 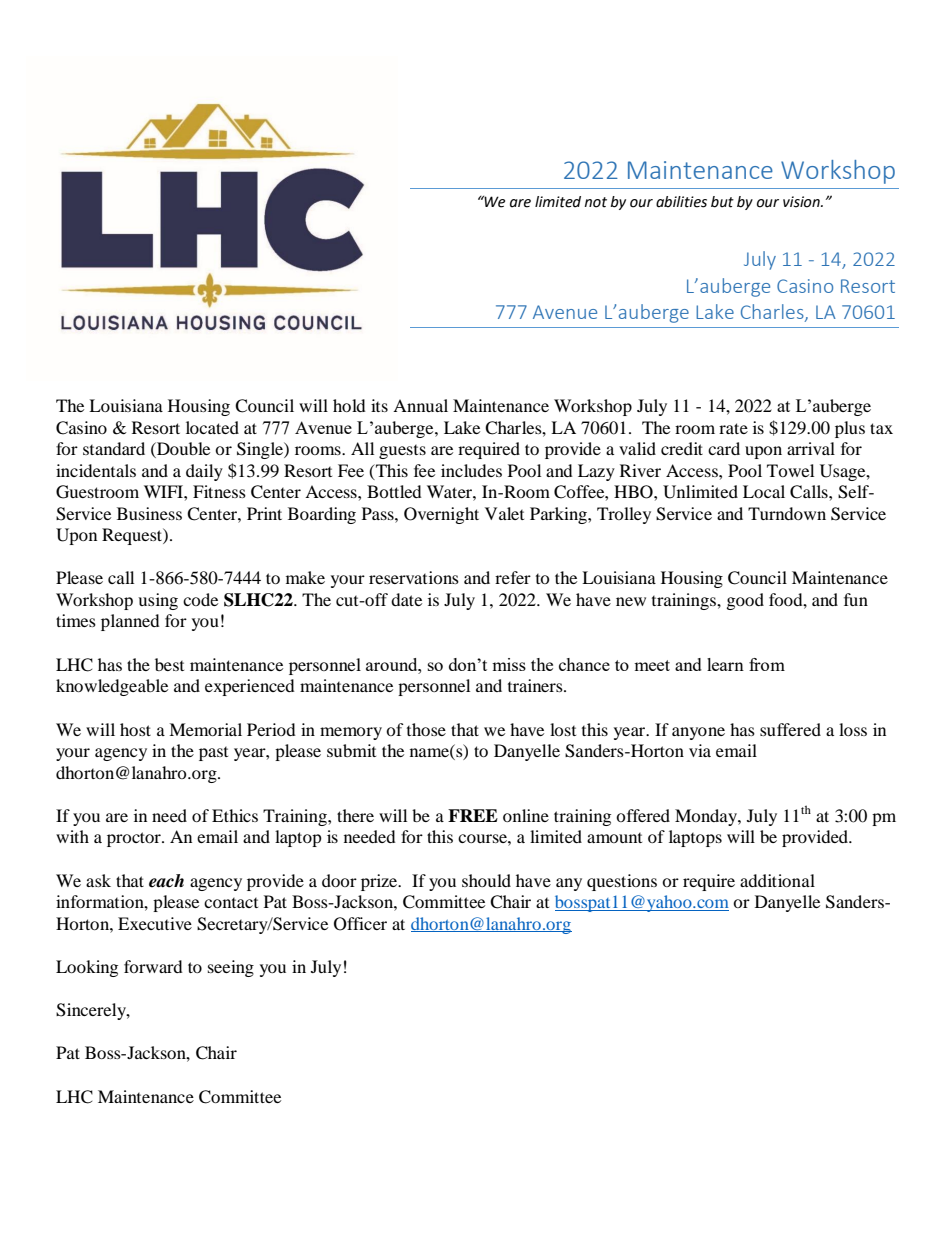 What do you see at coordinates (360, 924) in the screenshot?
I see `Officer` at bounding box center [360, 924].
